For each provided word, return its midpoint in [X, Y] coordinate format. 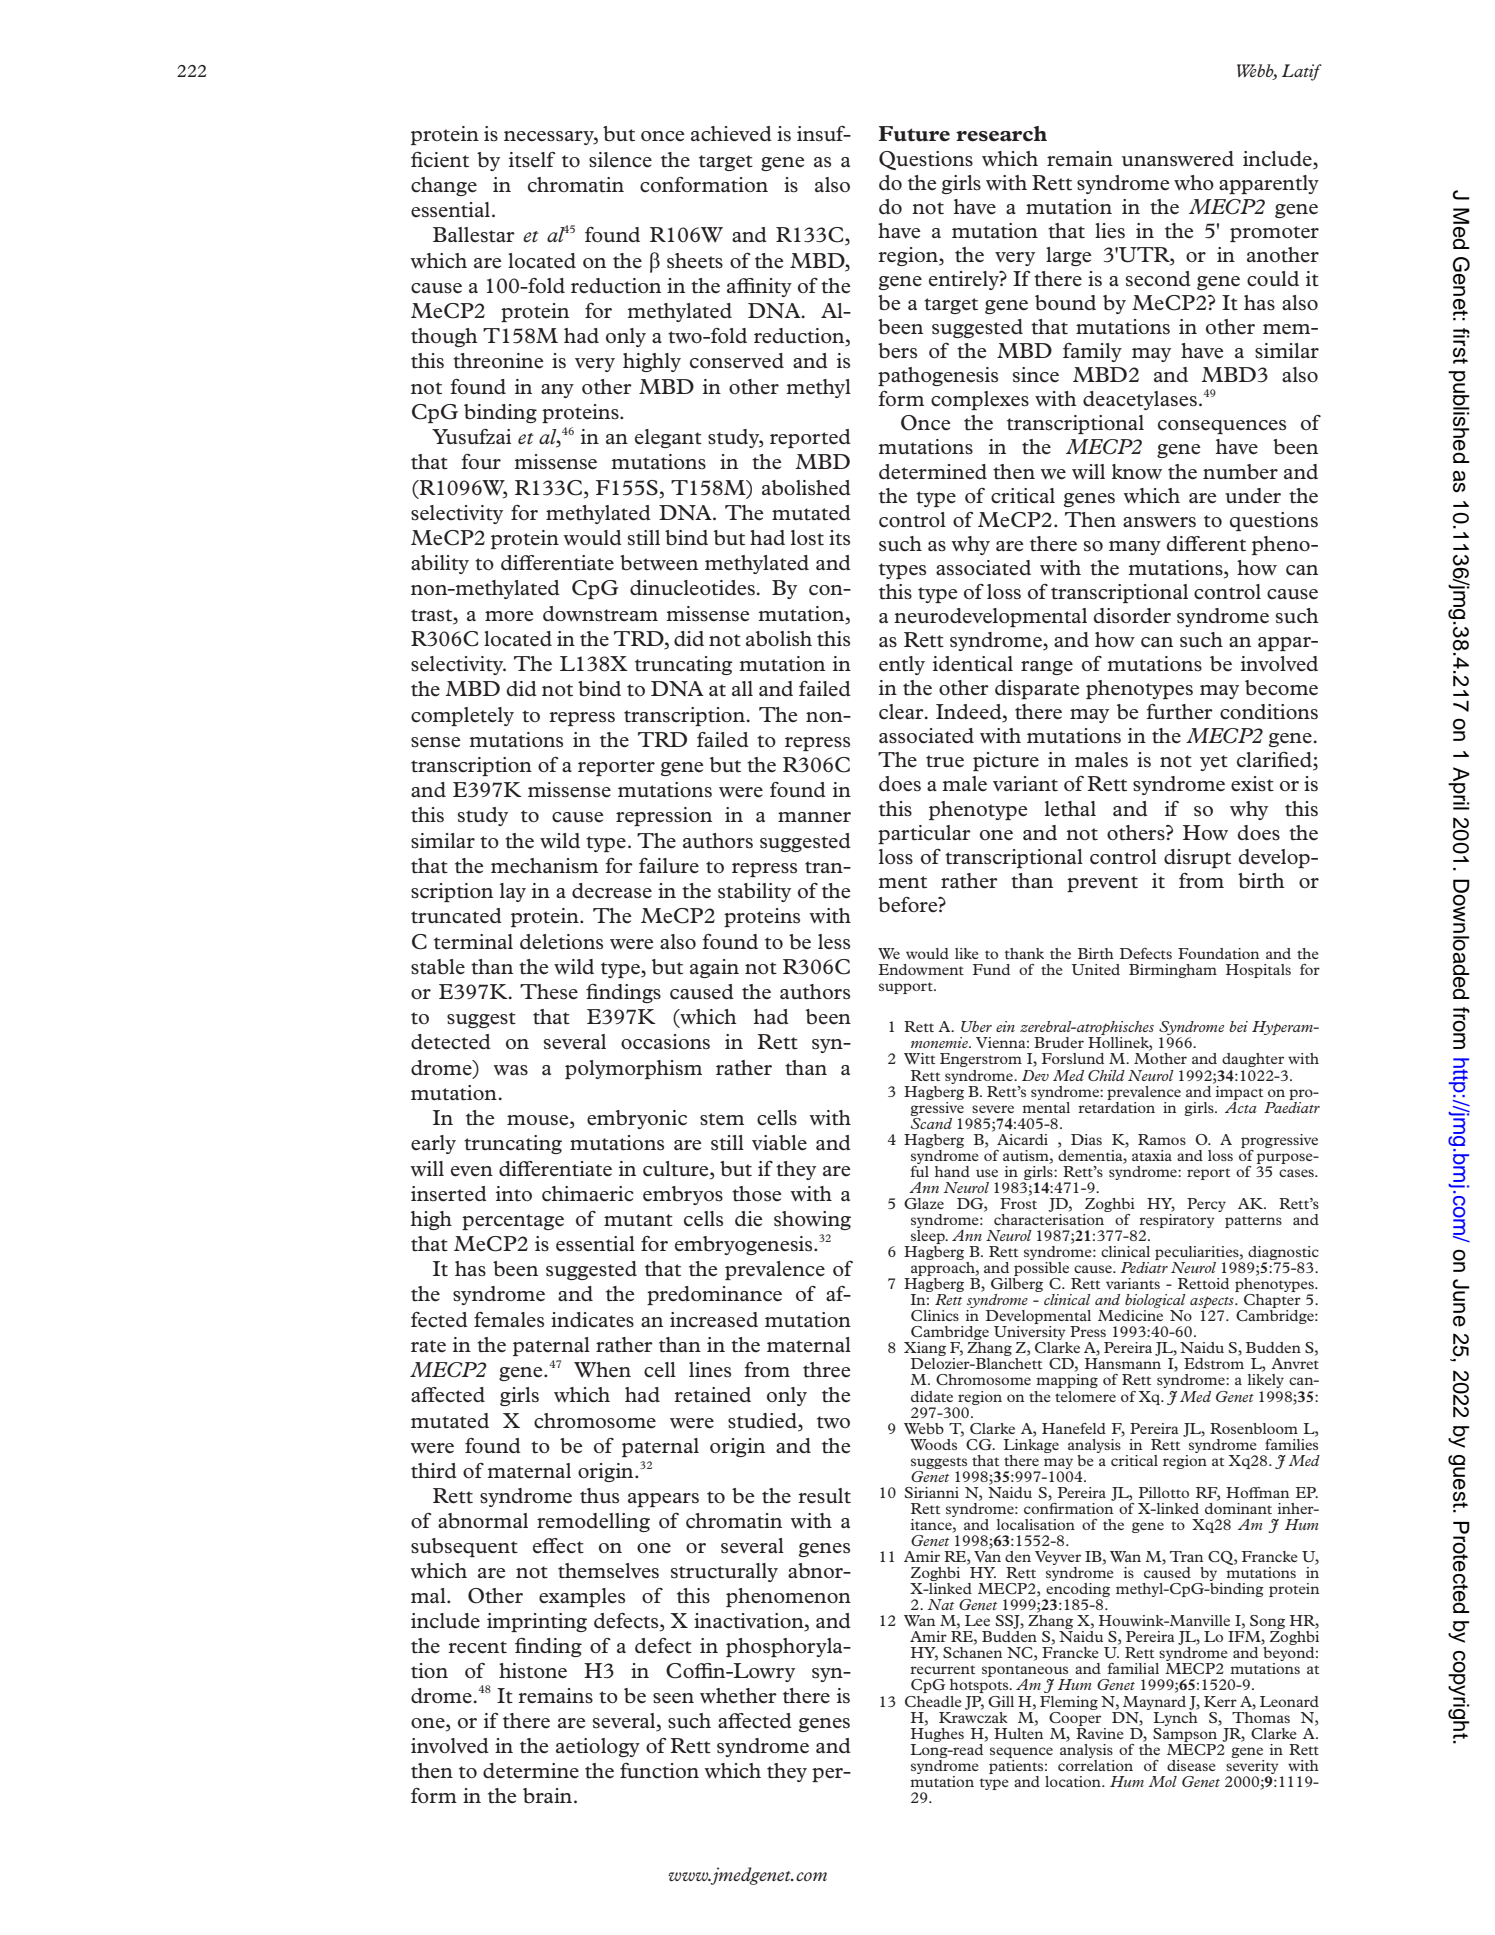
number [1240, 472]
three [827, 1370]
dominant [1238, 1507]
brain [549, 1795]
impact [1239, 1093]
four [481, 461]
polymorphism [633, 1069]
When [602, 1370]
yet [1214, 763]
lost [807, 538]
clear [902, 712]
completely [462, 716]
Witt [919, 1058]
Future [914, 134]
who [1194, 183]
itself [532, 160]
